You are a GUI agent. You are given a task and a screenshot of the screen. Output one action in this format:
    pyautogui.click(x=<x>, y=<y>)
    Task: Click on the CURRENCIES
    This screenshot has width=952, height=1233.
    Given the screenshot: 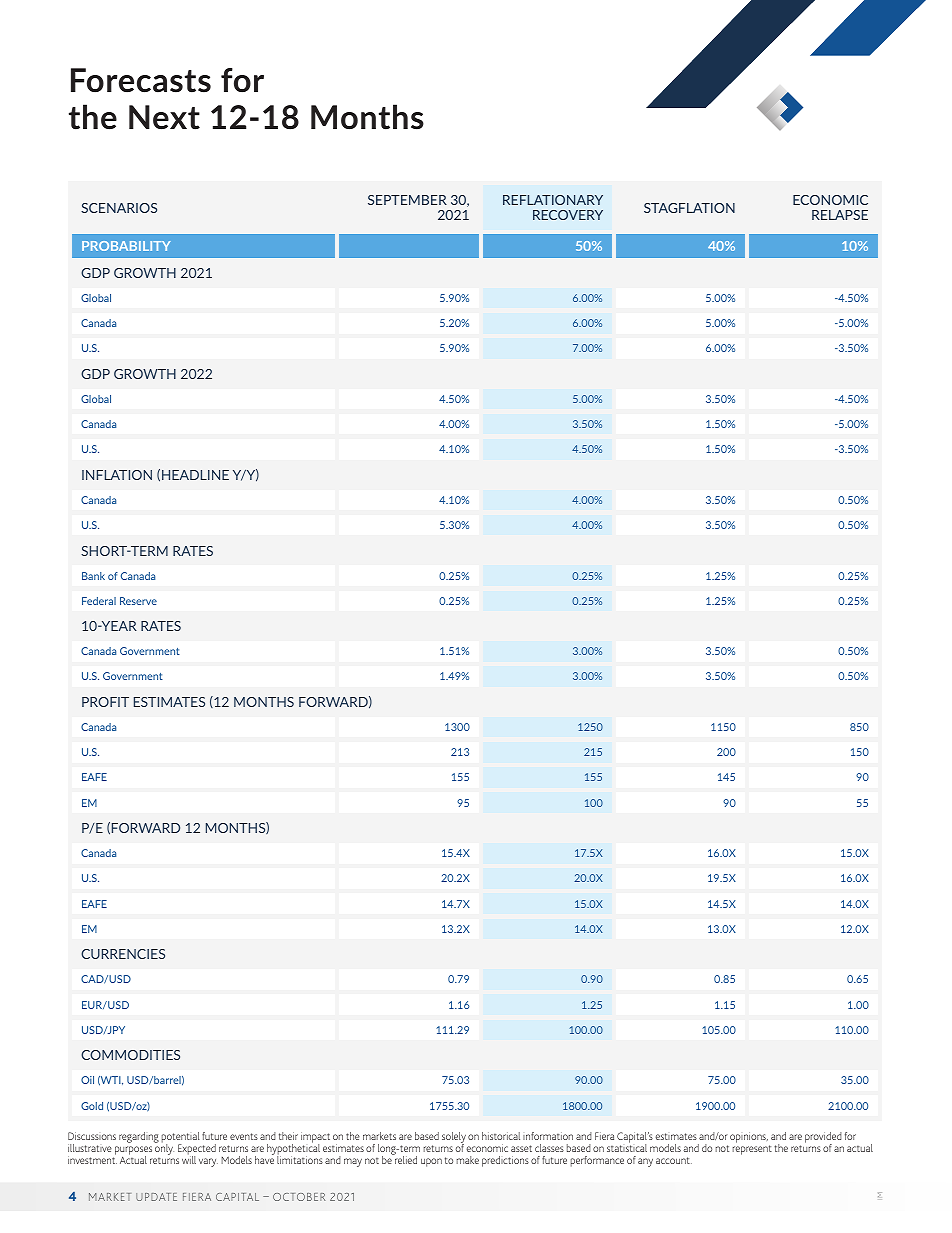 What is the action you would take?
    pyautogui.click(x=123, y=954)
